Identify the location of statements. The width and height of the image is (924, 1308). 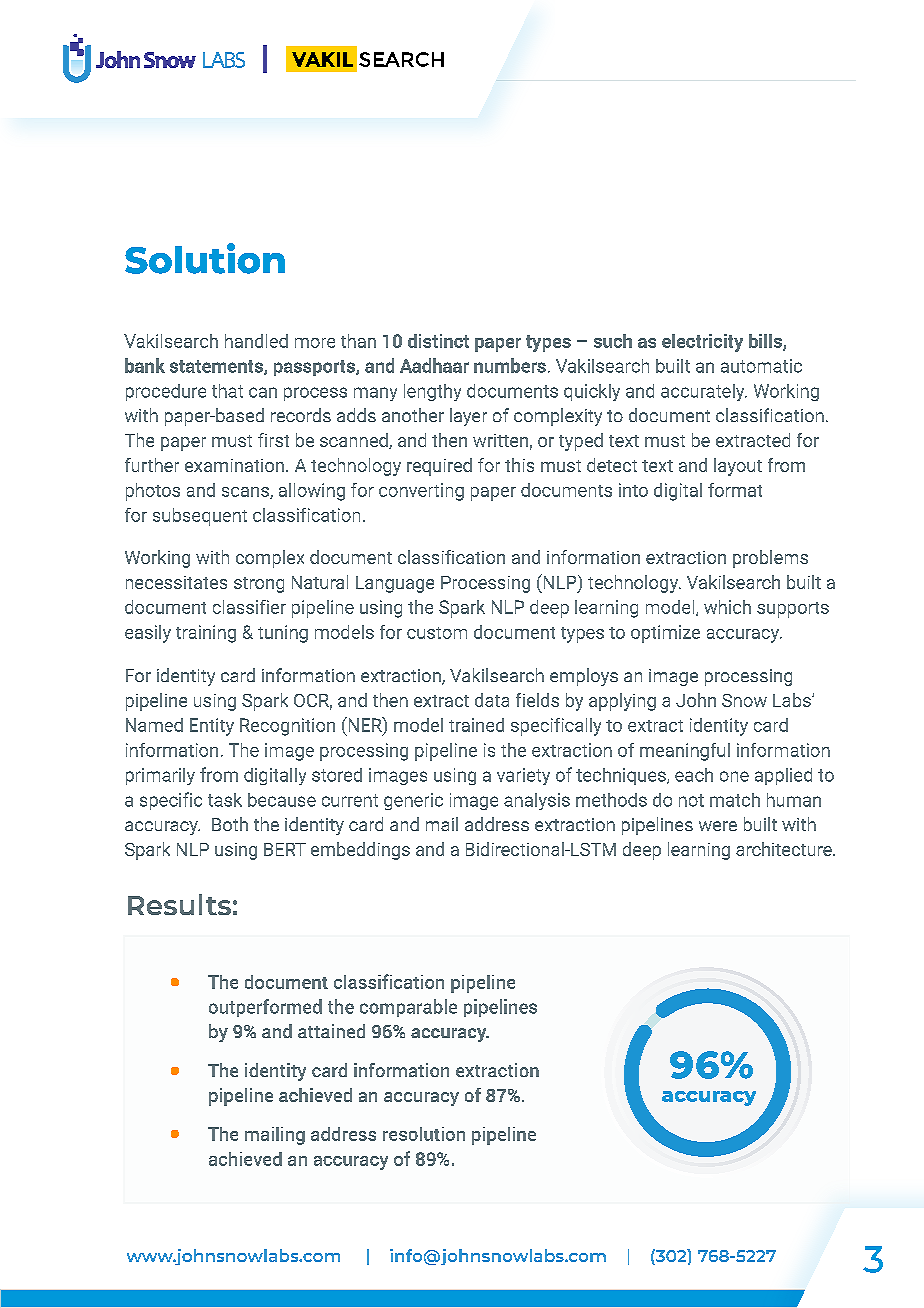
(217, 367).
